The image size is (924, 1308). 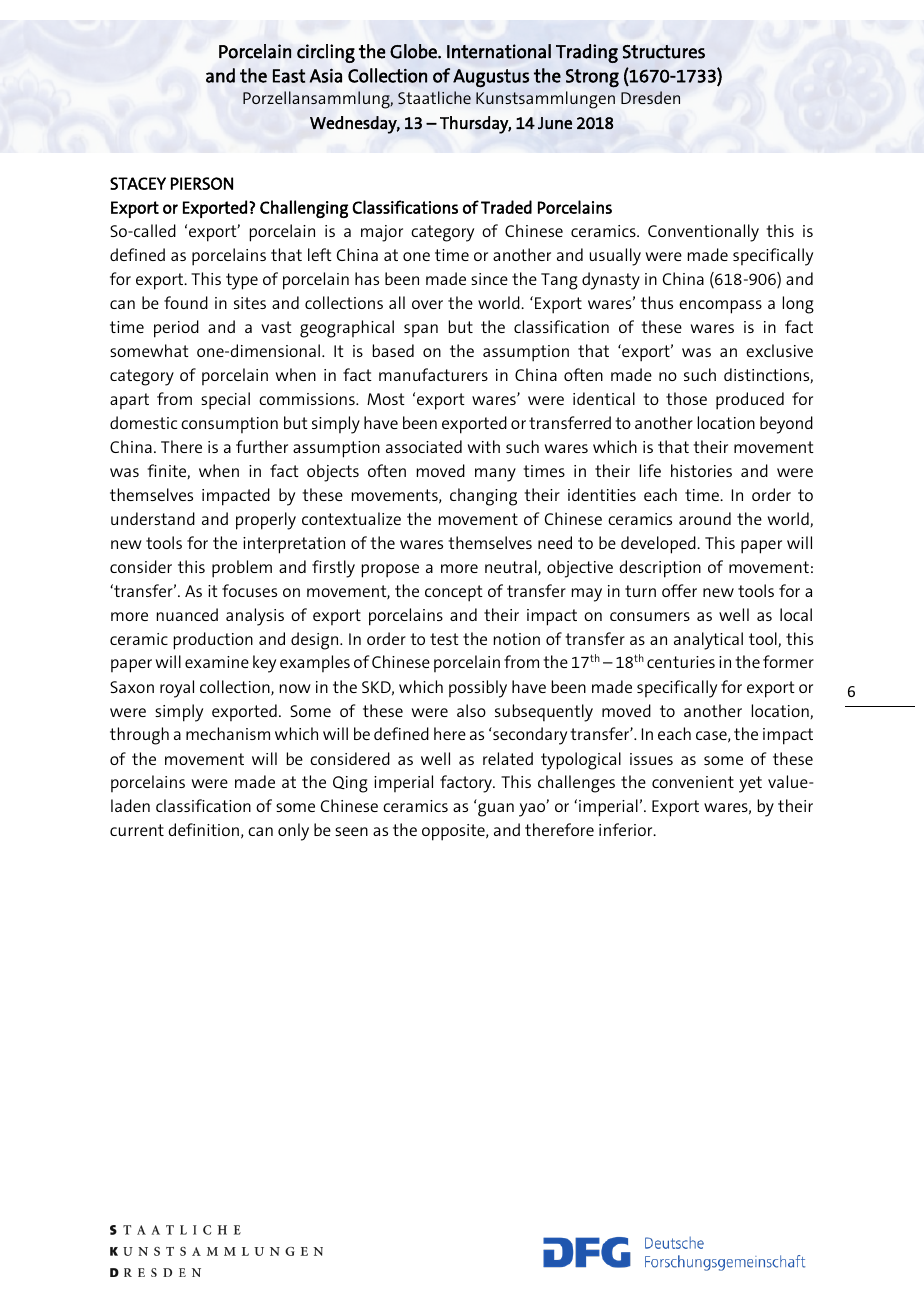 What do you see at coordinates (137, 830) in the screenshot?
I see `current` at bounding box center [137, 830].
